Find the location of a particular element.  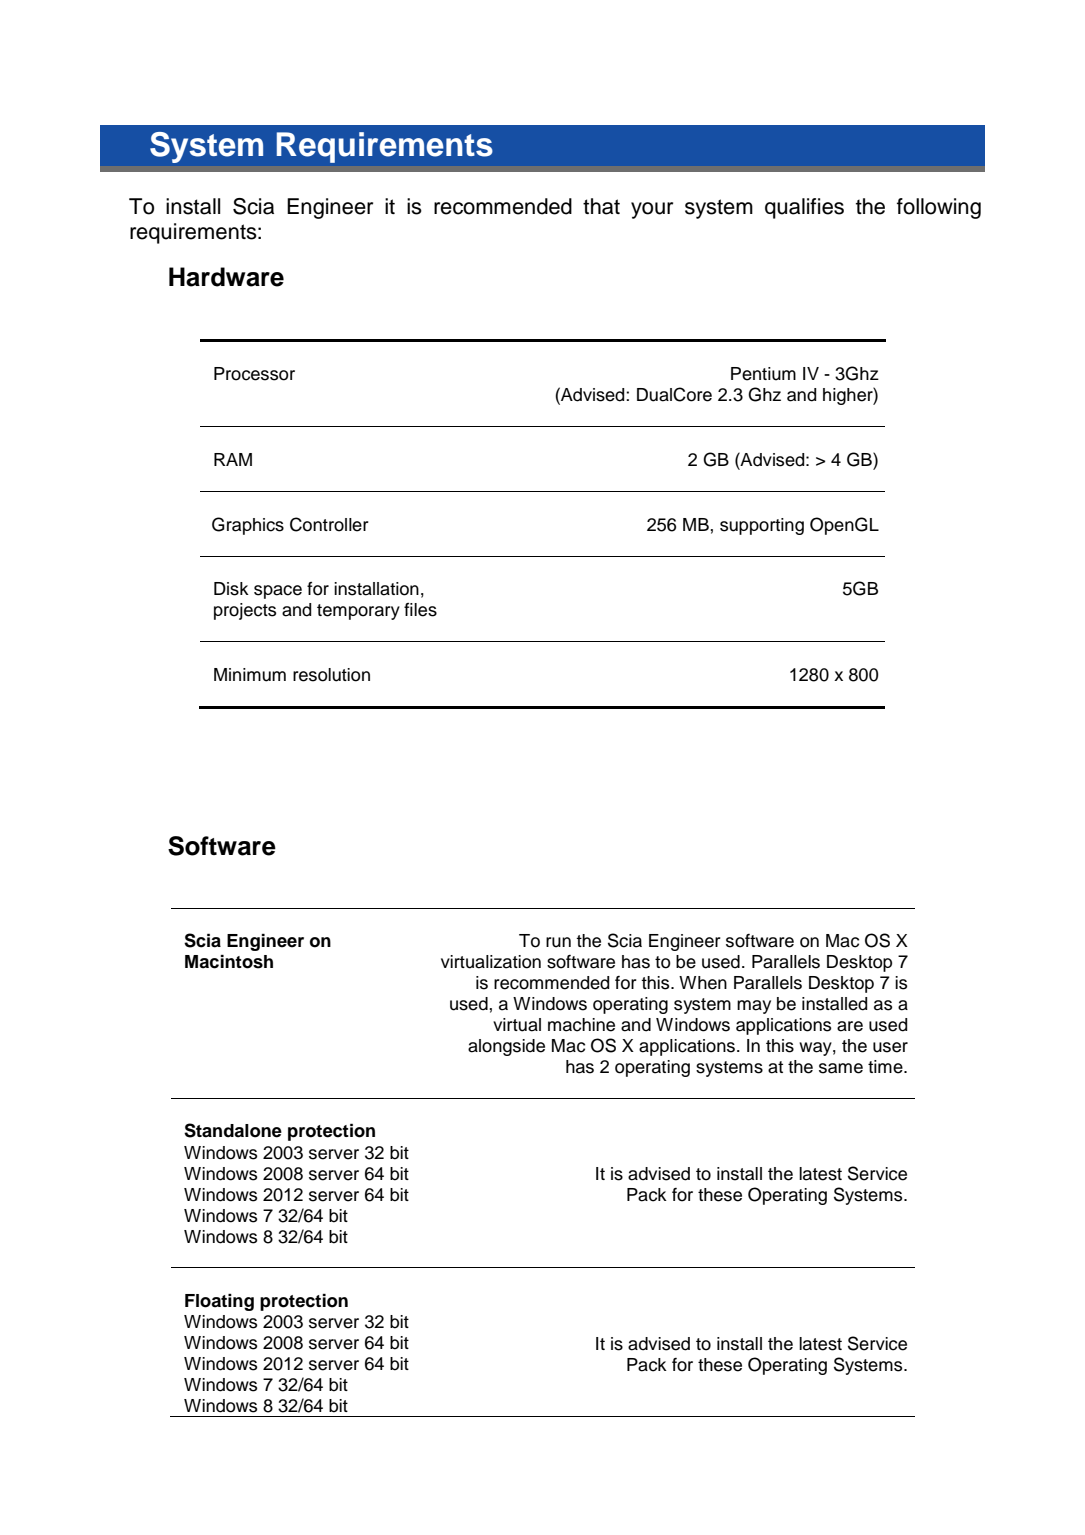

supporting is located at coordinates (762, 526).
